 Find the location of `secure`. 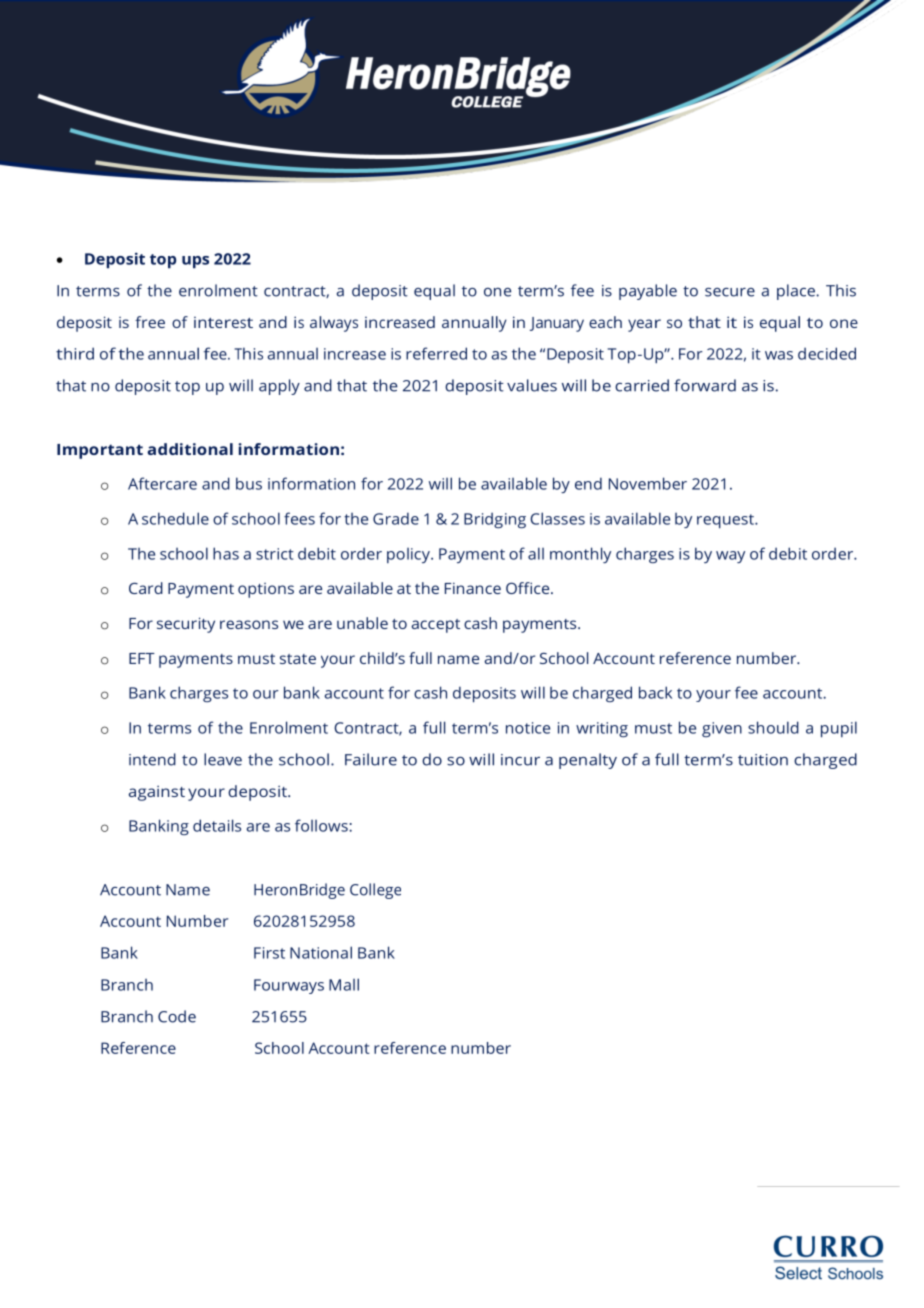

secure is located at coordinates (730, 292).
